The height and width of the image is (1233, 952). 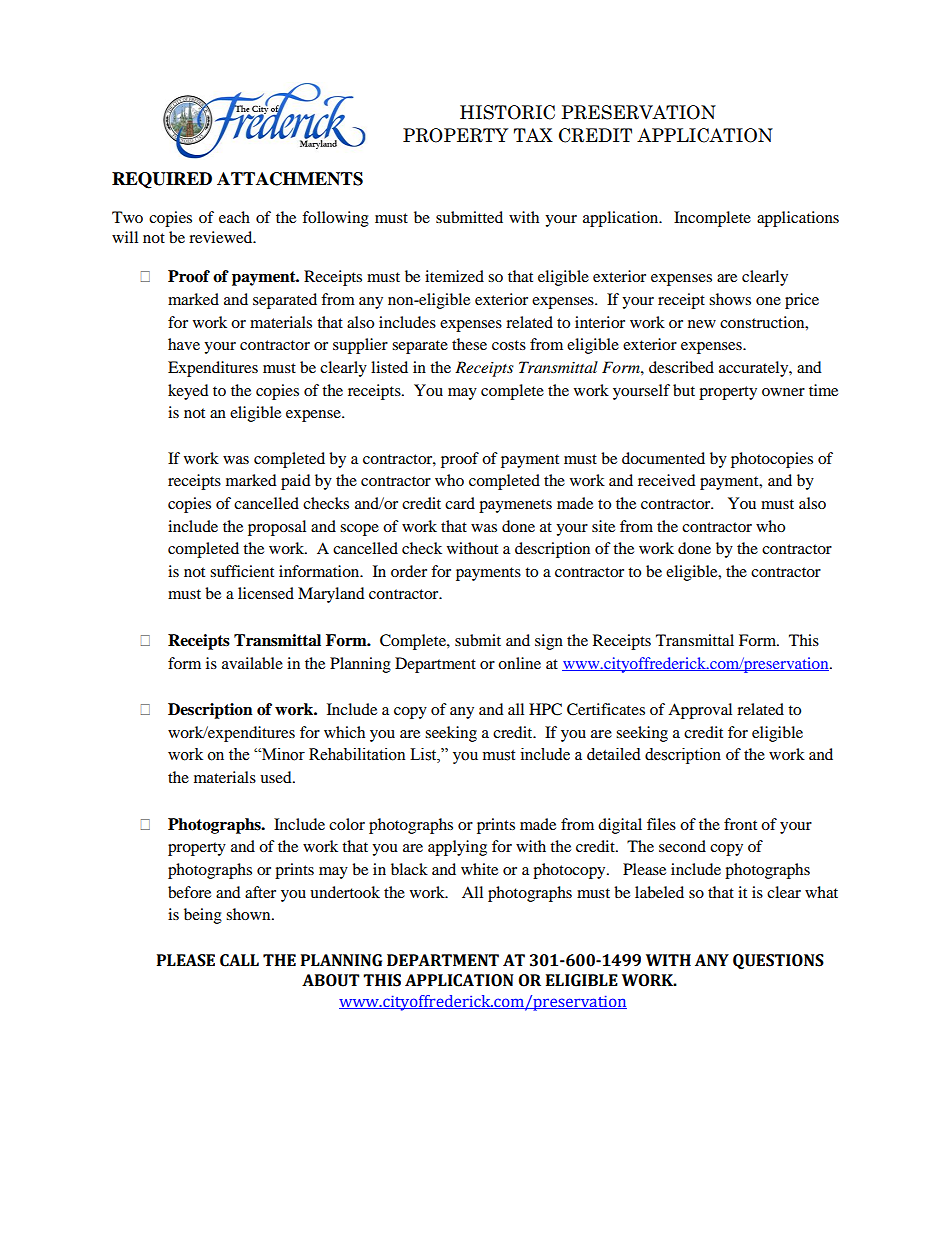 What do you see at coordinates (162, 180) in the image?
I see `REQUIRED` at bounding box center [162, 180].
